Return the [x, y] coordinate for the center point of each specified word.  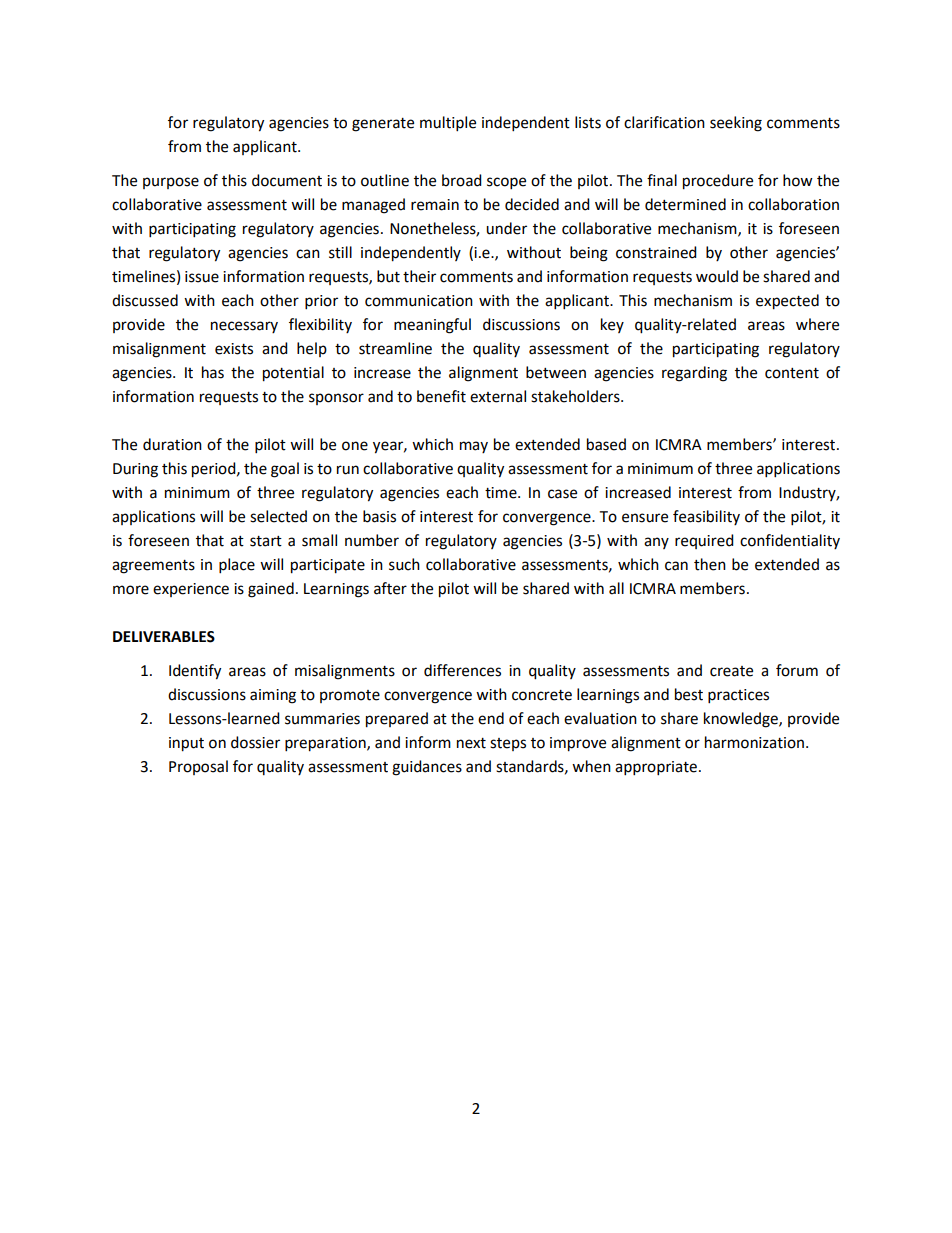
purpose [171, 183]
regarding [694, 374]
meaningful [432, 326]
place [237, 566]
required [704, 541]
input [186, 744]
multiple [448, 124]
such [404, 564]
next [471, 743]
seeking [736, 124]
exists [234, 349]
